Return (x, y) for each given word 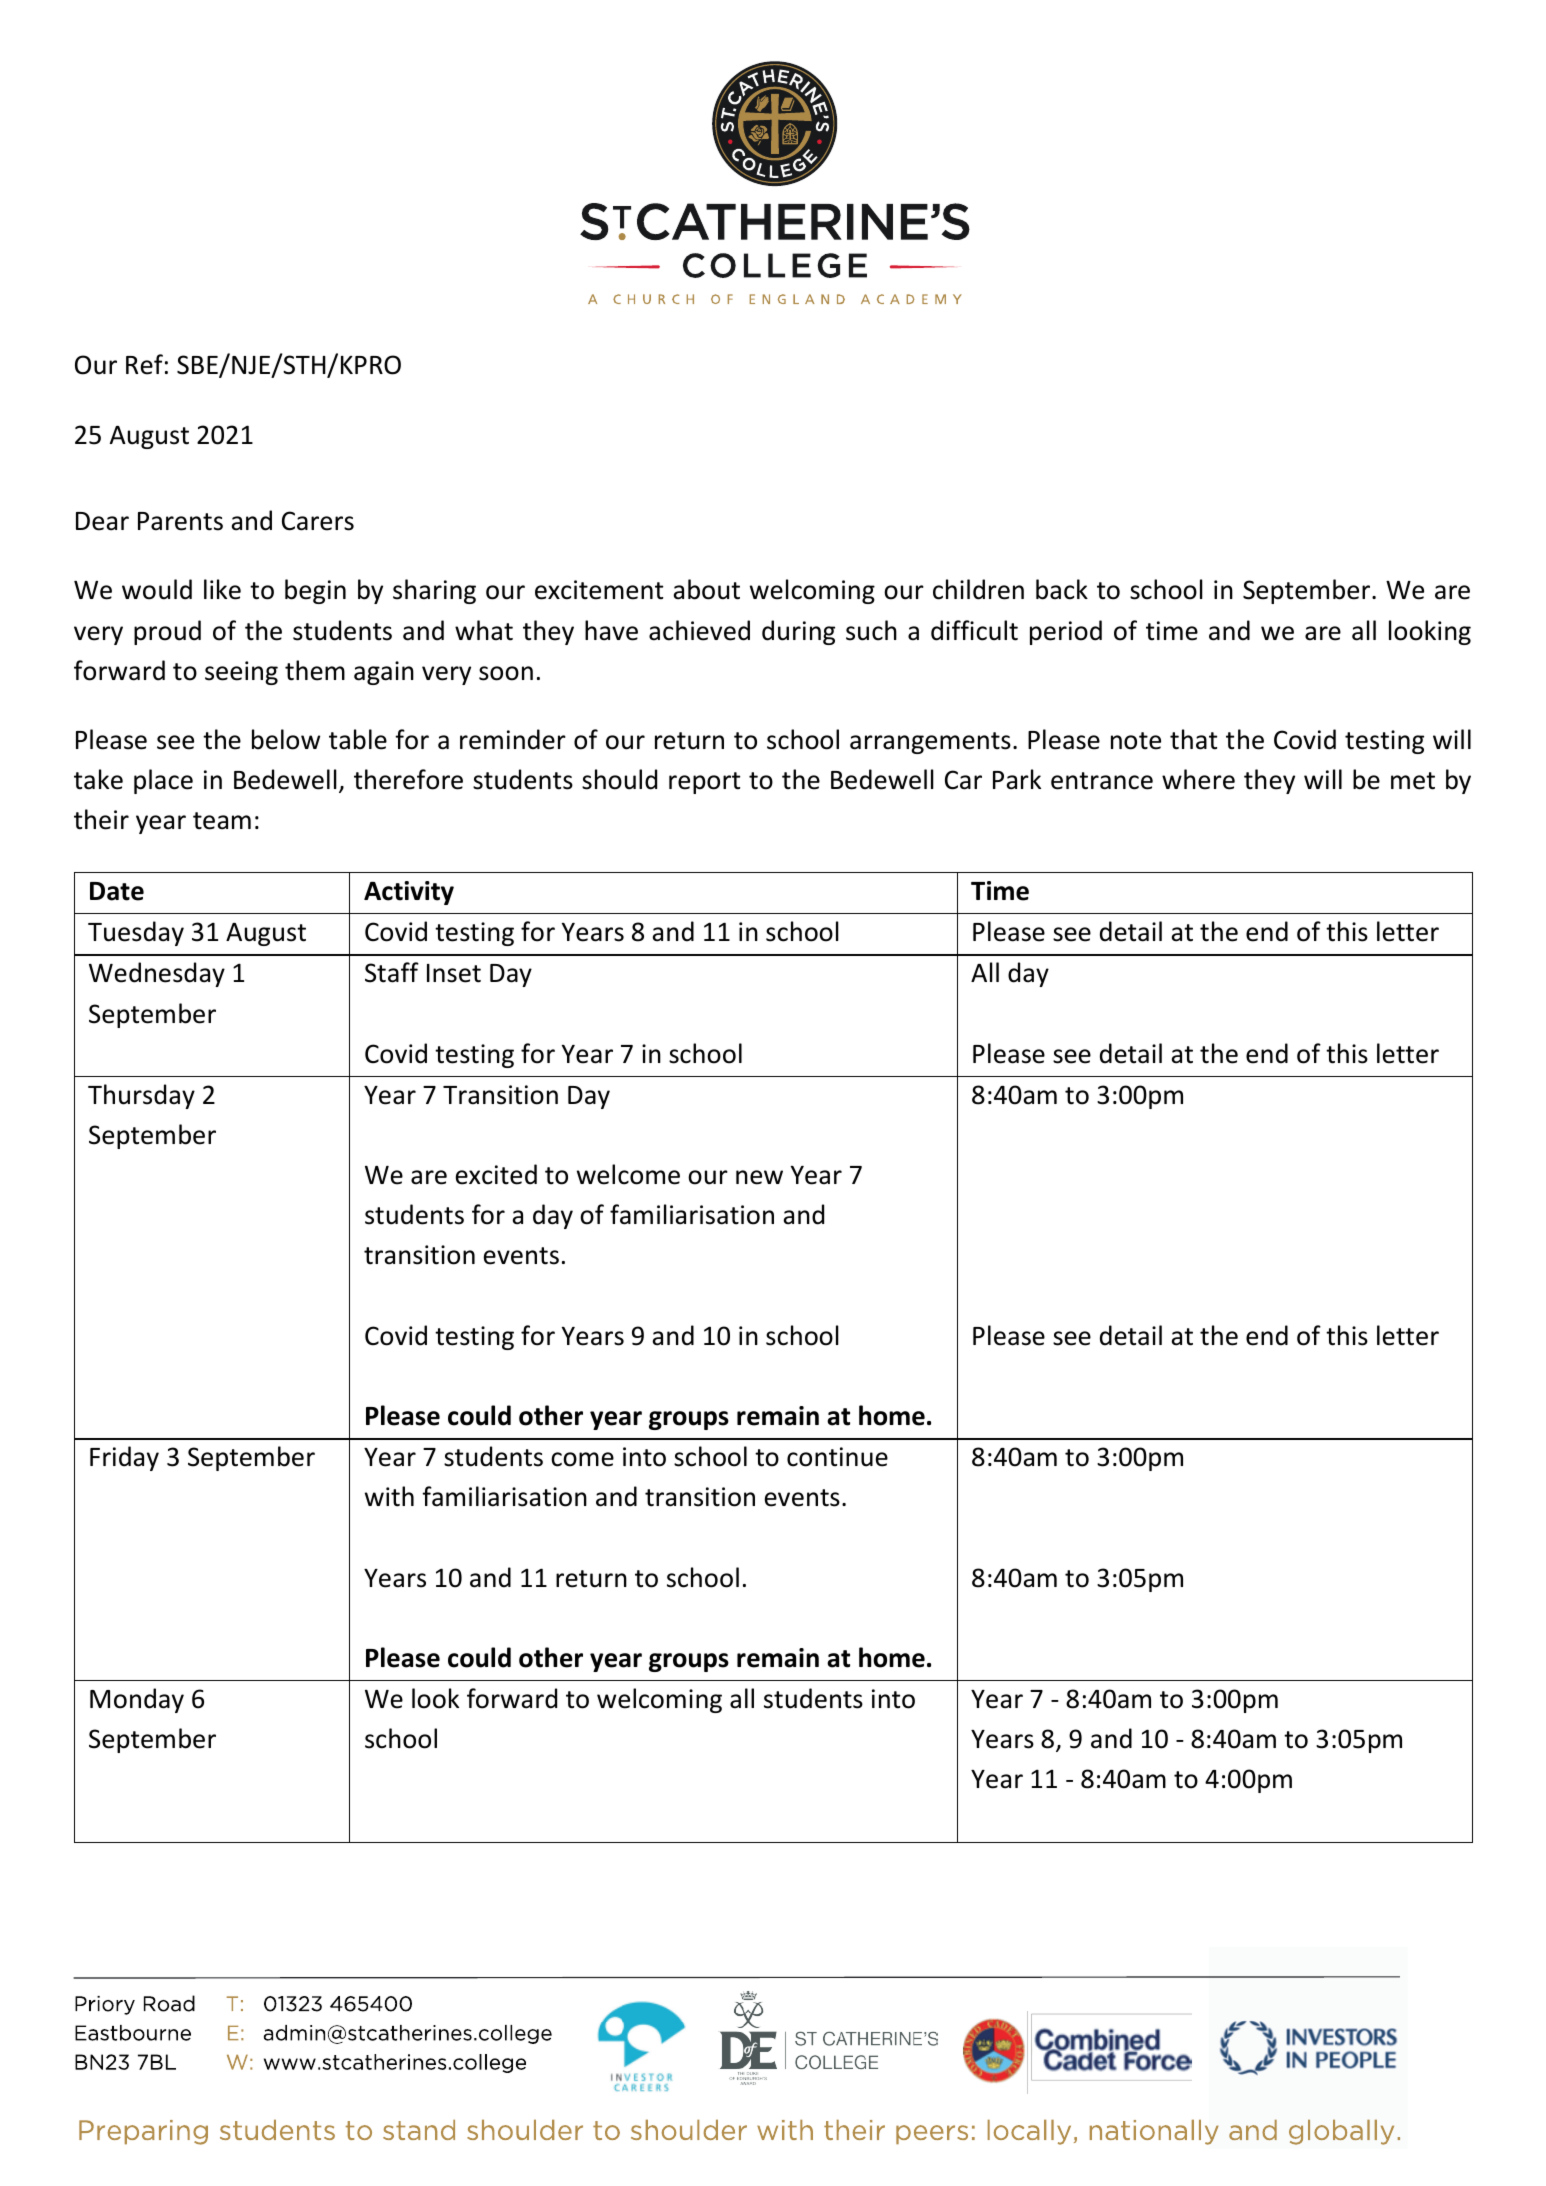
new (759, 1177)
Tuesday (136, 933)
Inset (454, 973)
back (1062, 589)
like (222, 589)
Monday (137, 1700)
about (706, 589)
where (1198, 779)
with (389, 1496)
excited (496, 1174)
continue (837, 1457)
